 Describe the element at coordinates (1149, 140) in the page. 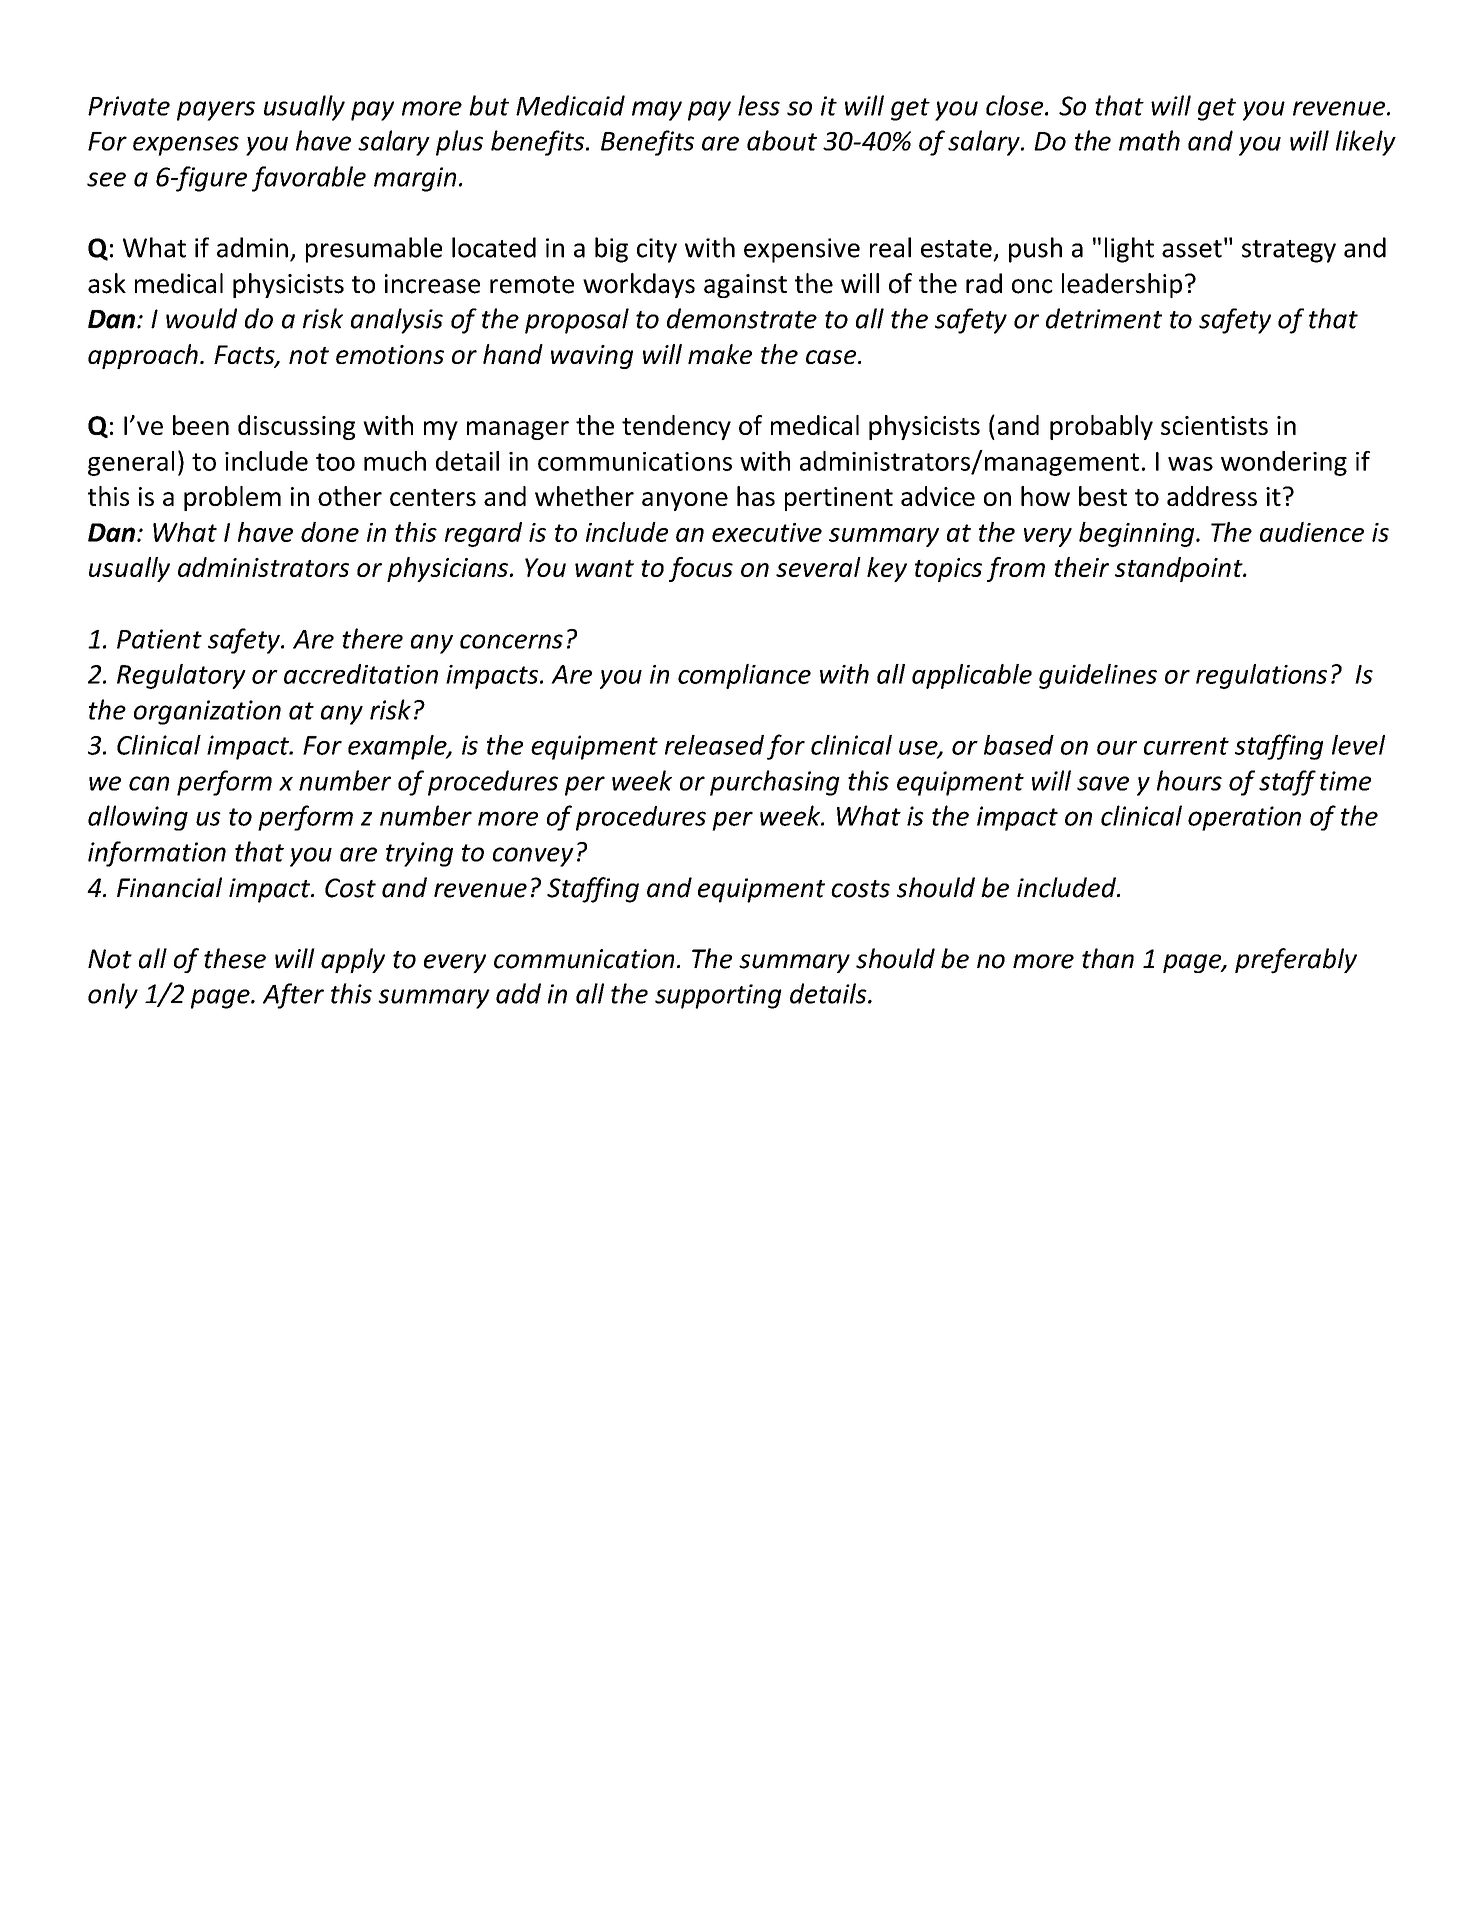

I see `math` at that location.
